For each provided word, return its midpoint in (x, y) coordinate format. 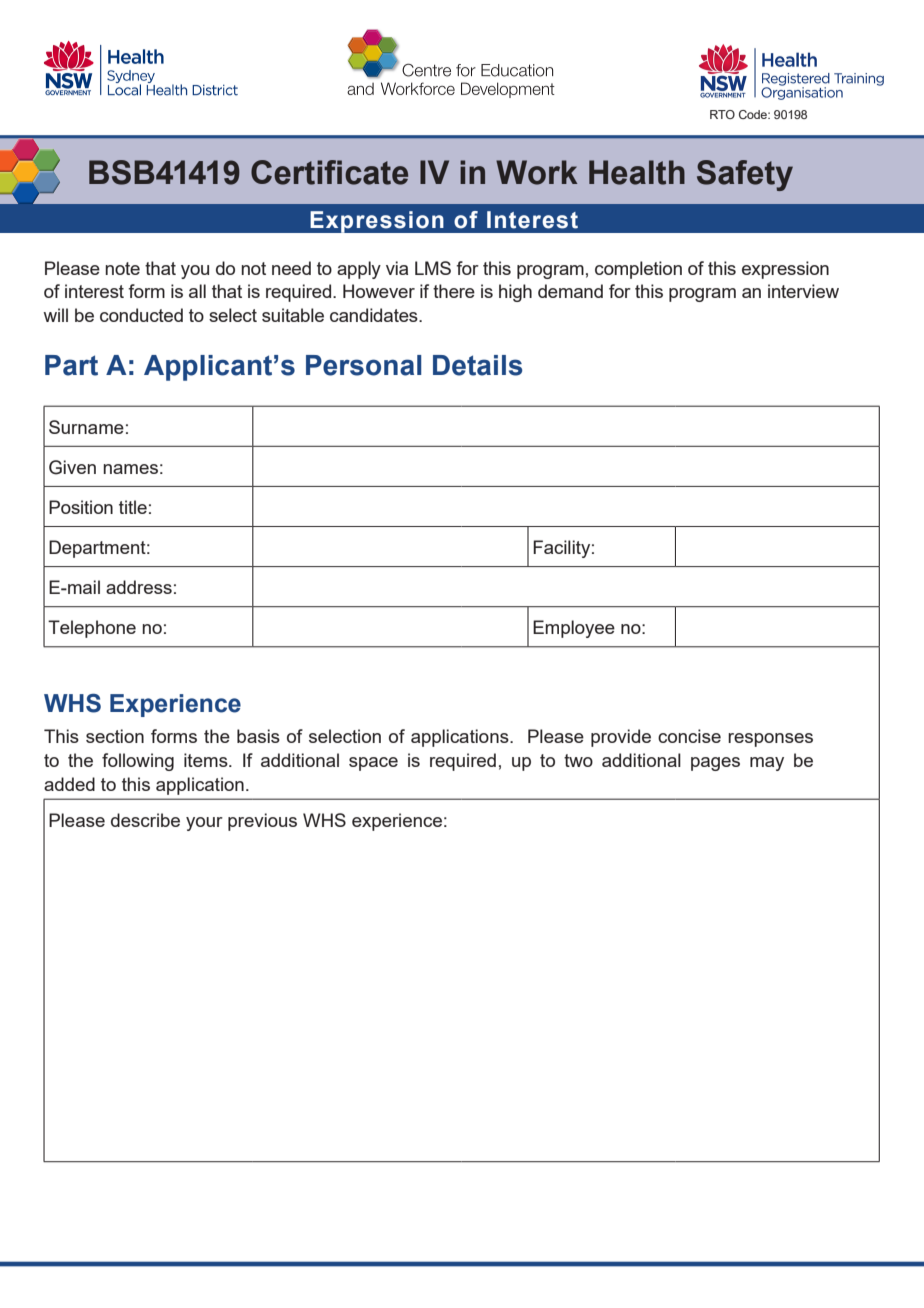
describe (145, 820)
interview (803, 291)
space (373, 764)
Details (477, 365)
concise (689, 736)
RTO (722, 114)
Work (537, 172)
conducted (141, 315)
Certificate (329, 172)
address (139, 587)
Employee (574, 629)
